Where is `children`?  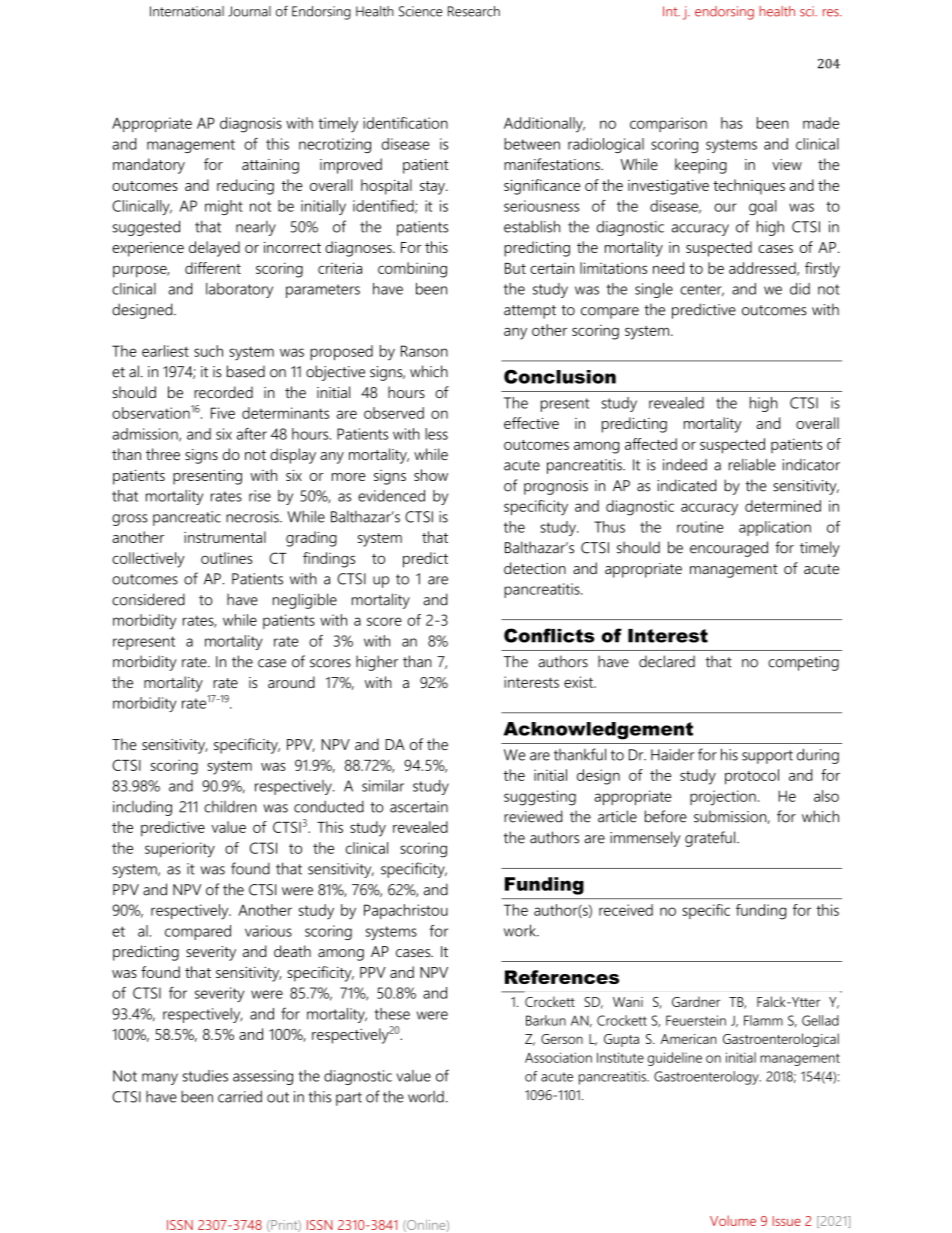 children is located at coordinates (230, 807).
